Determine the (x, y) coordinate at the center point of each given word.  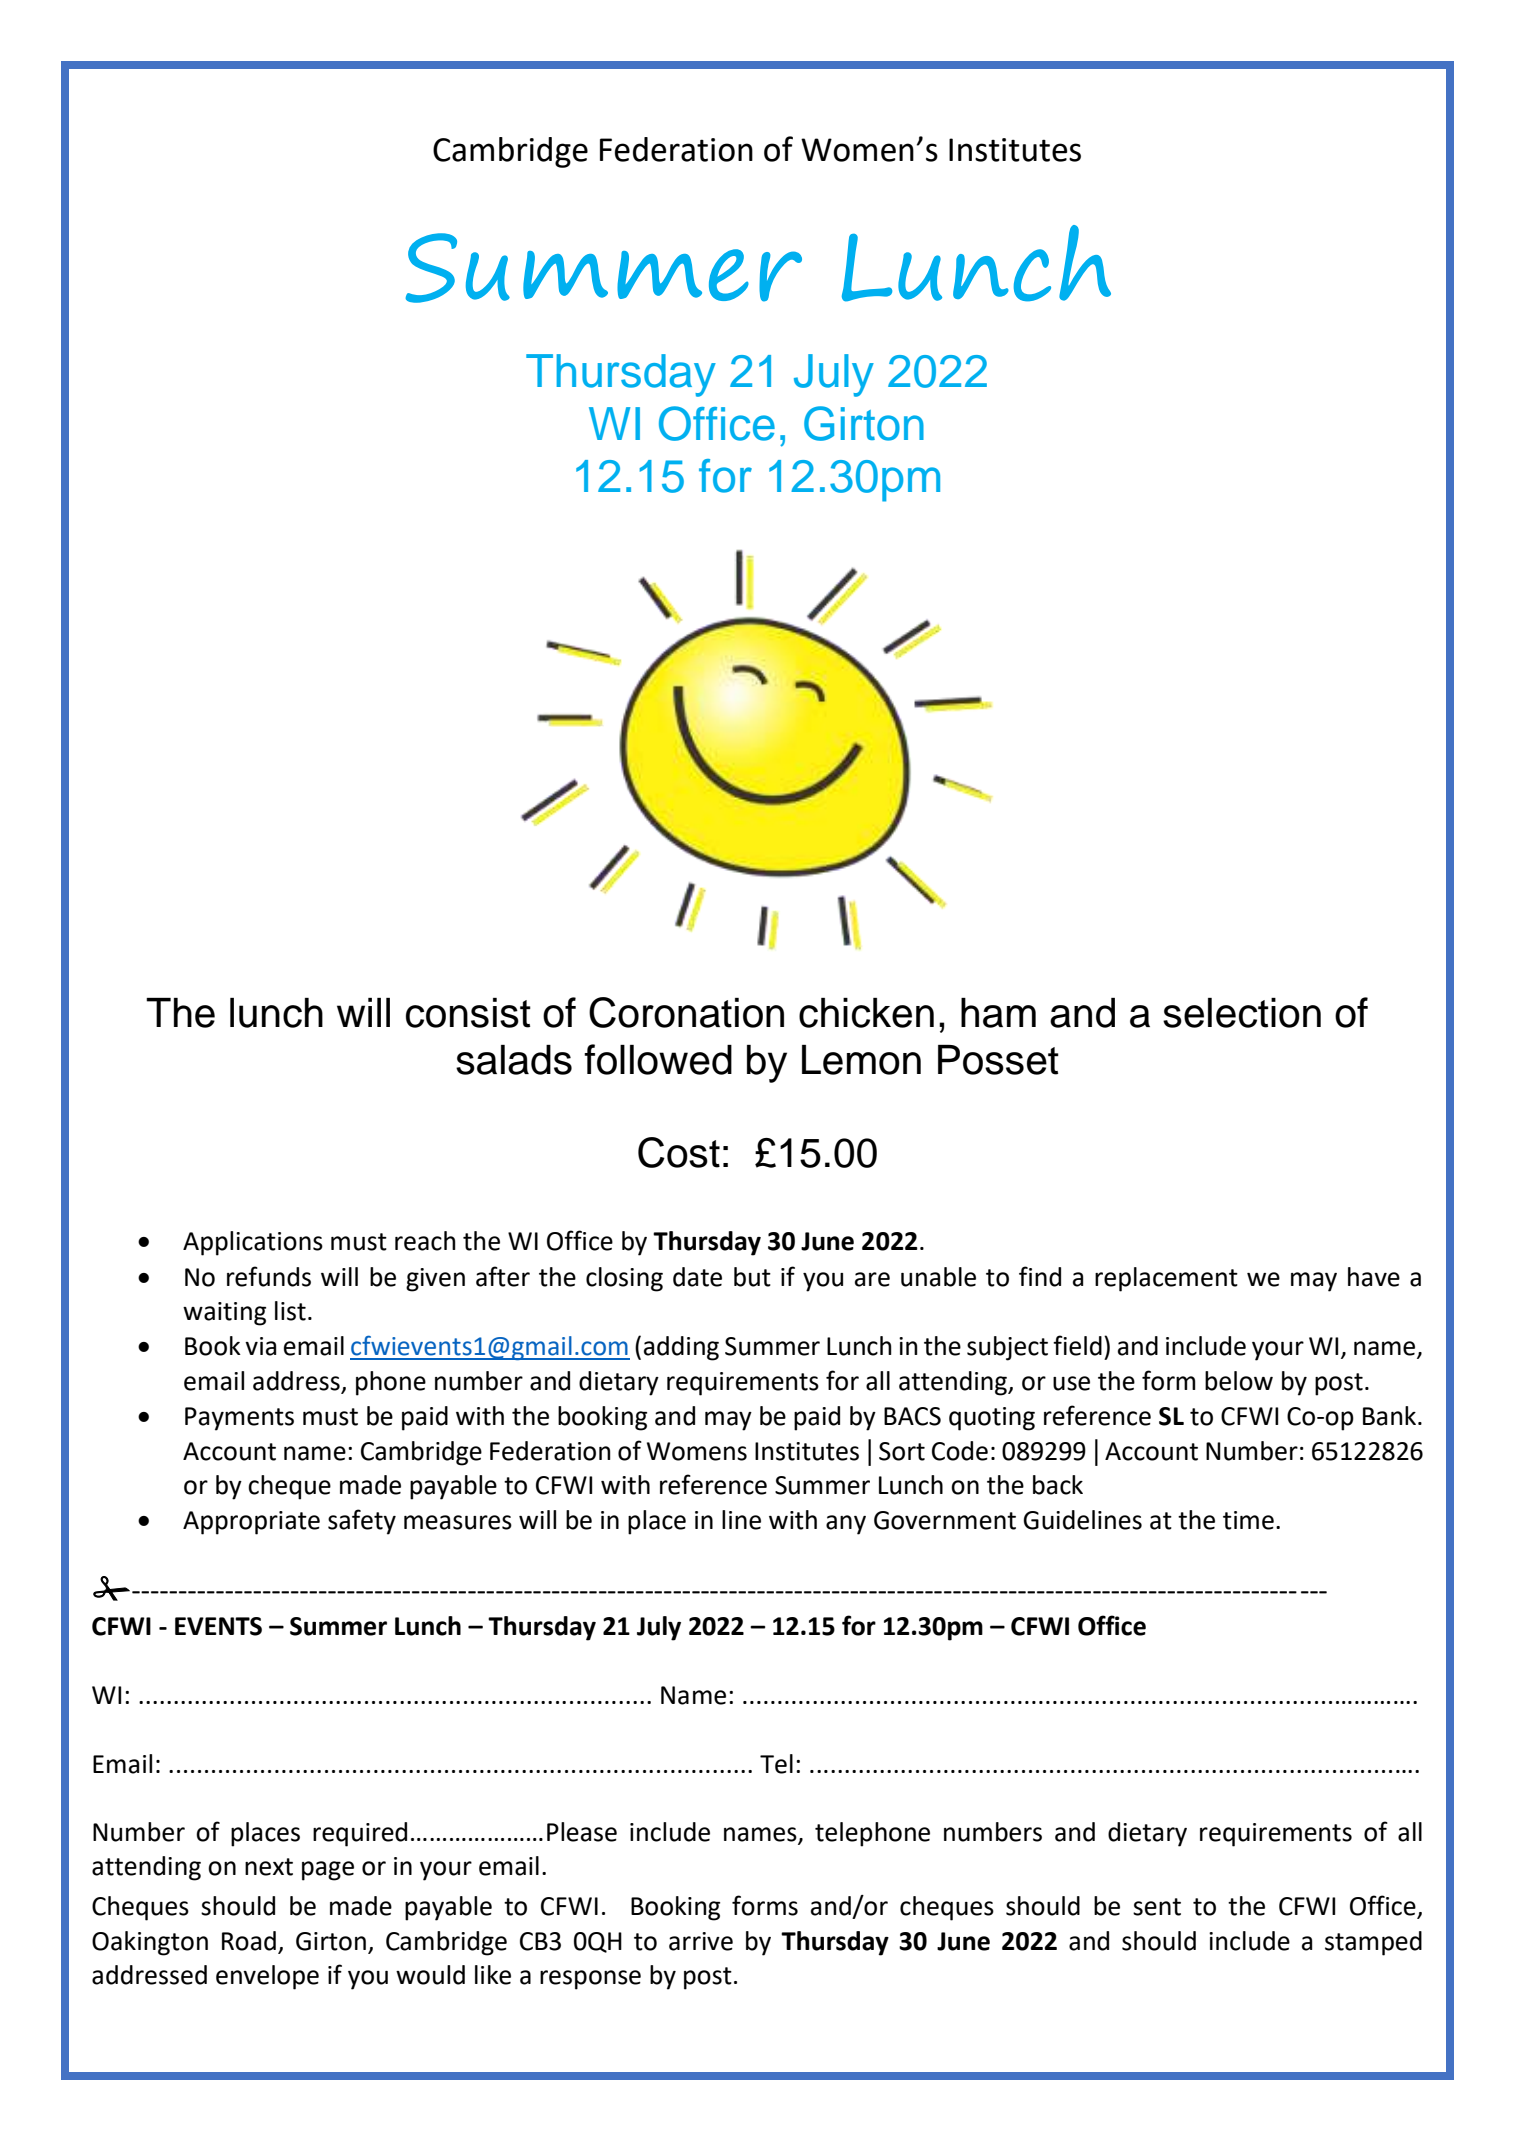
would (430, 1975)
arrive (701, 1941)
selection (1242, 1013)
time (1248, 1520)
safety (362, 1522)
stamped (1373, 1943)
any (846, 1525)
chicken (866, 1013)
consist (468, 1013)
